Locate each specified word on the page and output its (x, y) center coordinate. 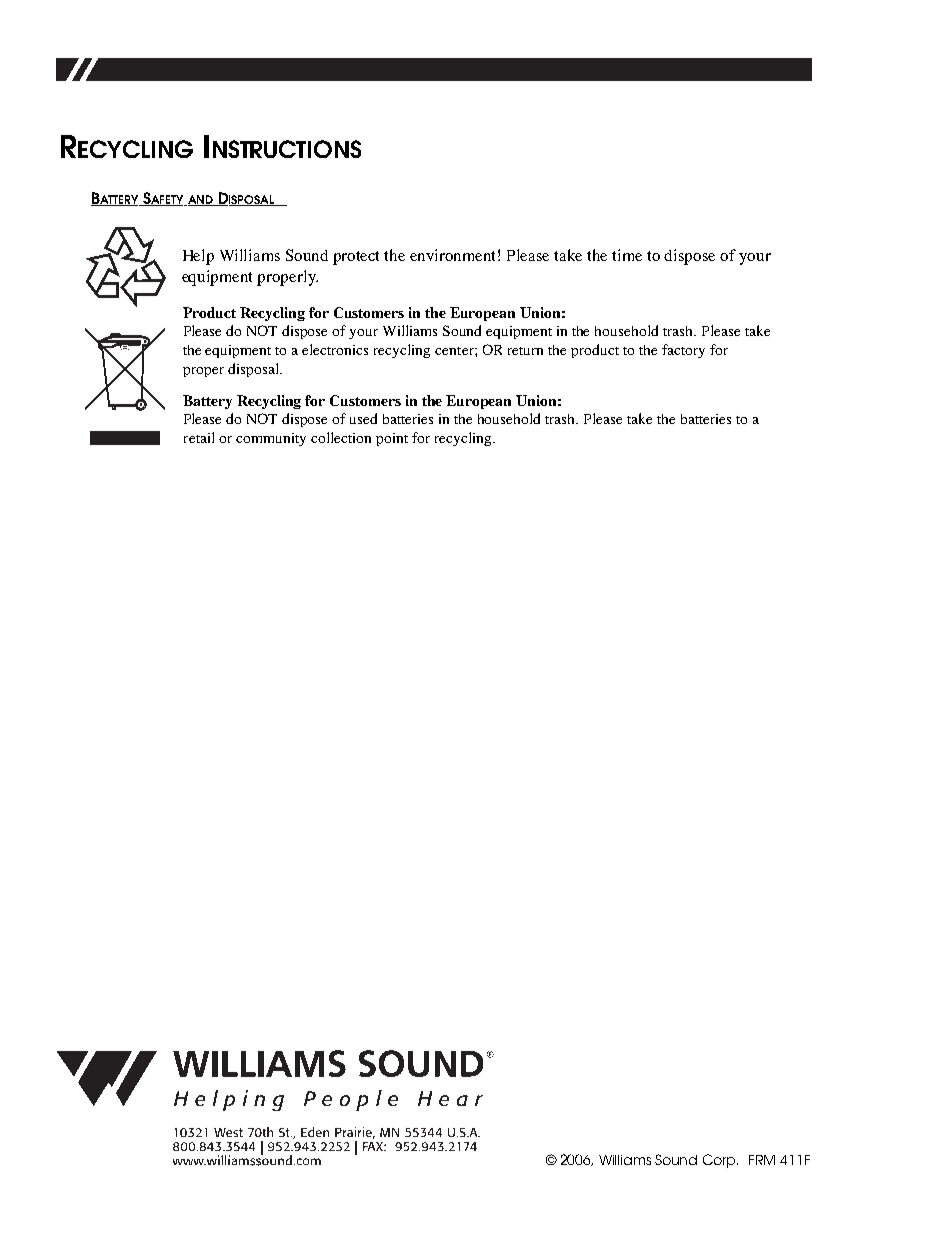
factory (683, 351)
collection (341, 437)
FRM (762, 1160)
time (627, 255)
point (392, 439)
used (363, 418)
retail (199, 437)
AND (200, 200)
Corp (720, 1161)
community (271, 439)
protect (356, 258)
